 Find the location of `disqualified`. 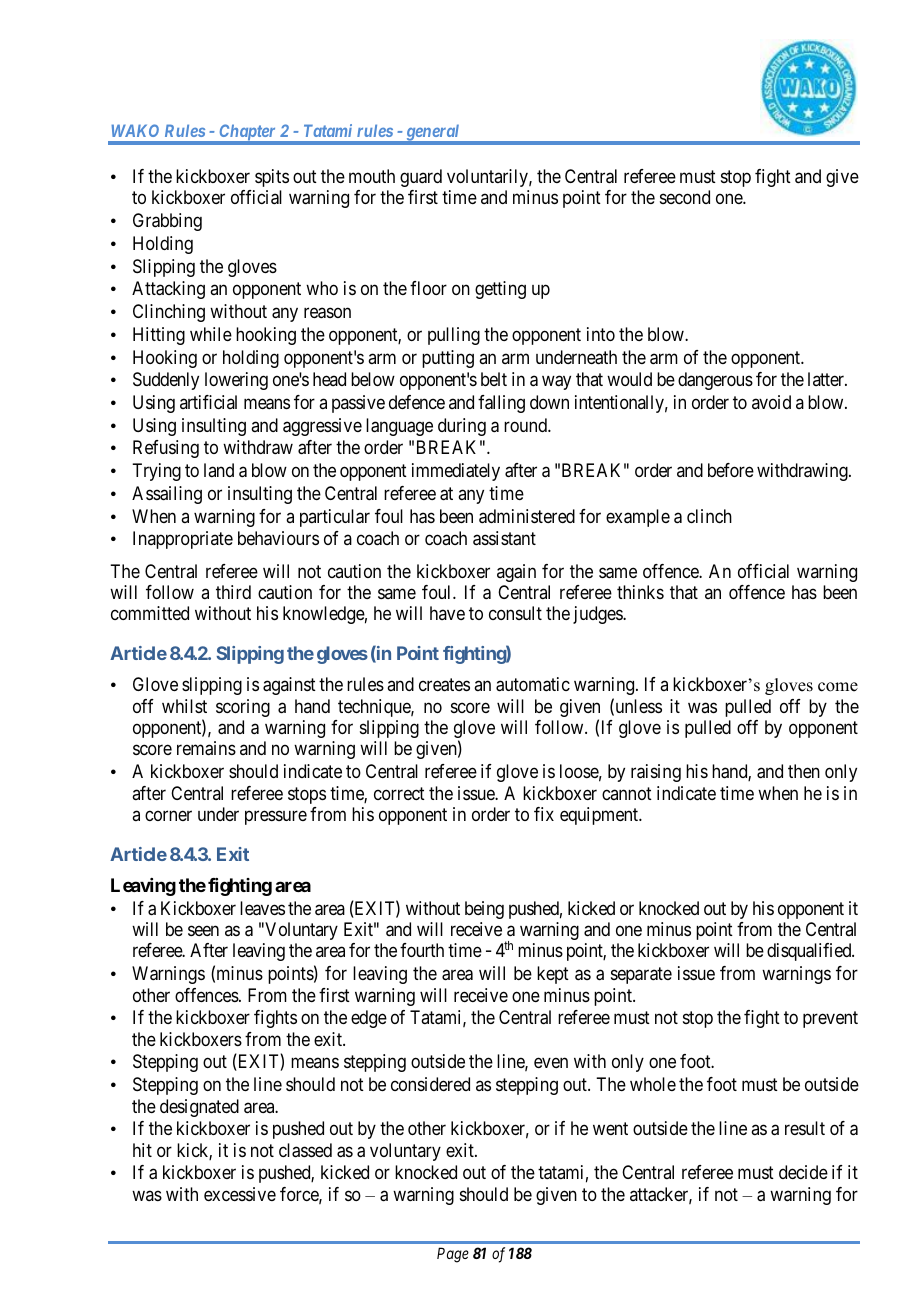

disqualified is located at coordinates (810, 952).
